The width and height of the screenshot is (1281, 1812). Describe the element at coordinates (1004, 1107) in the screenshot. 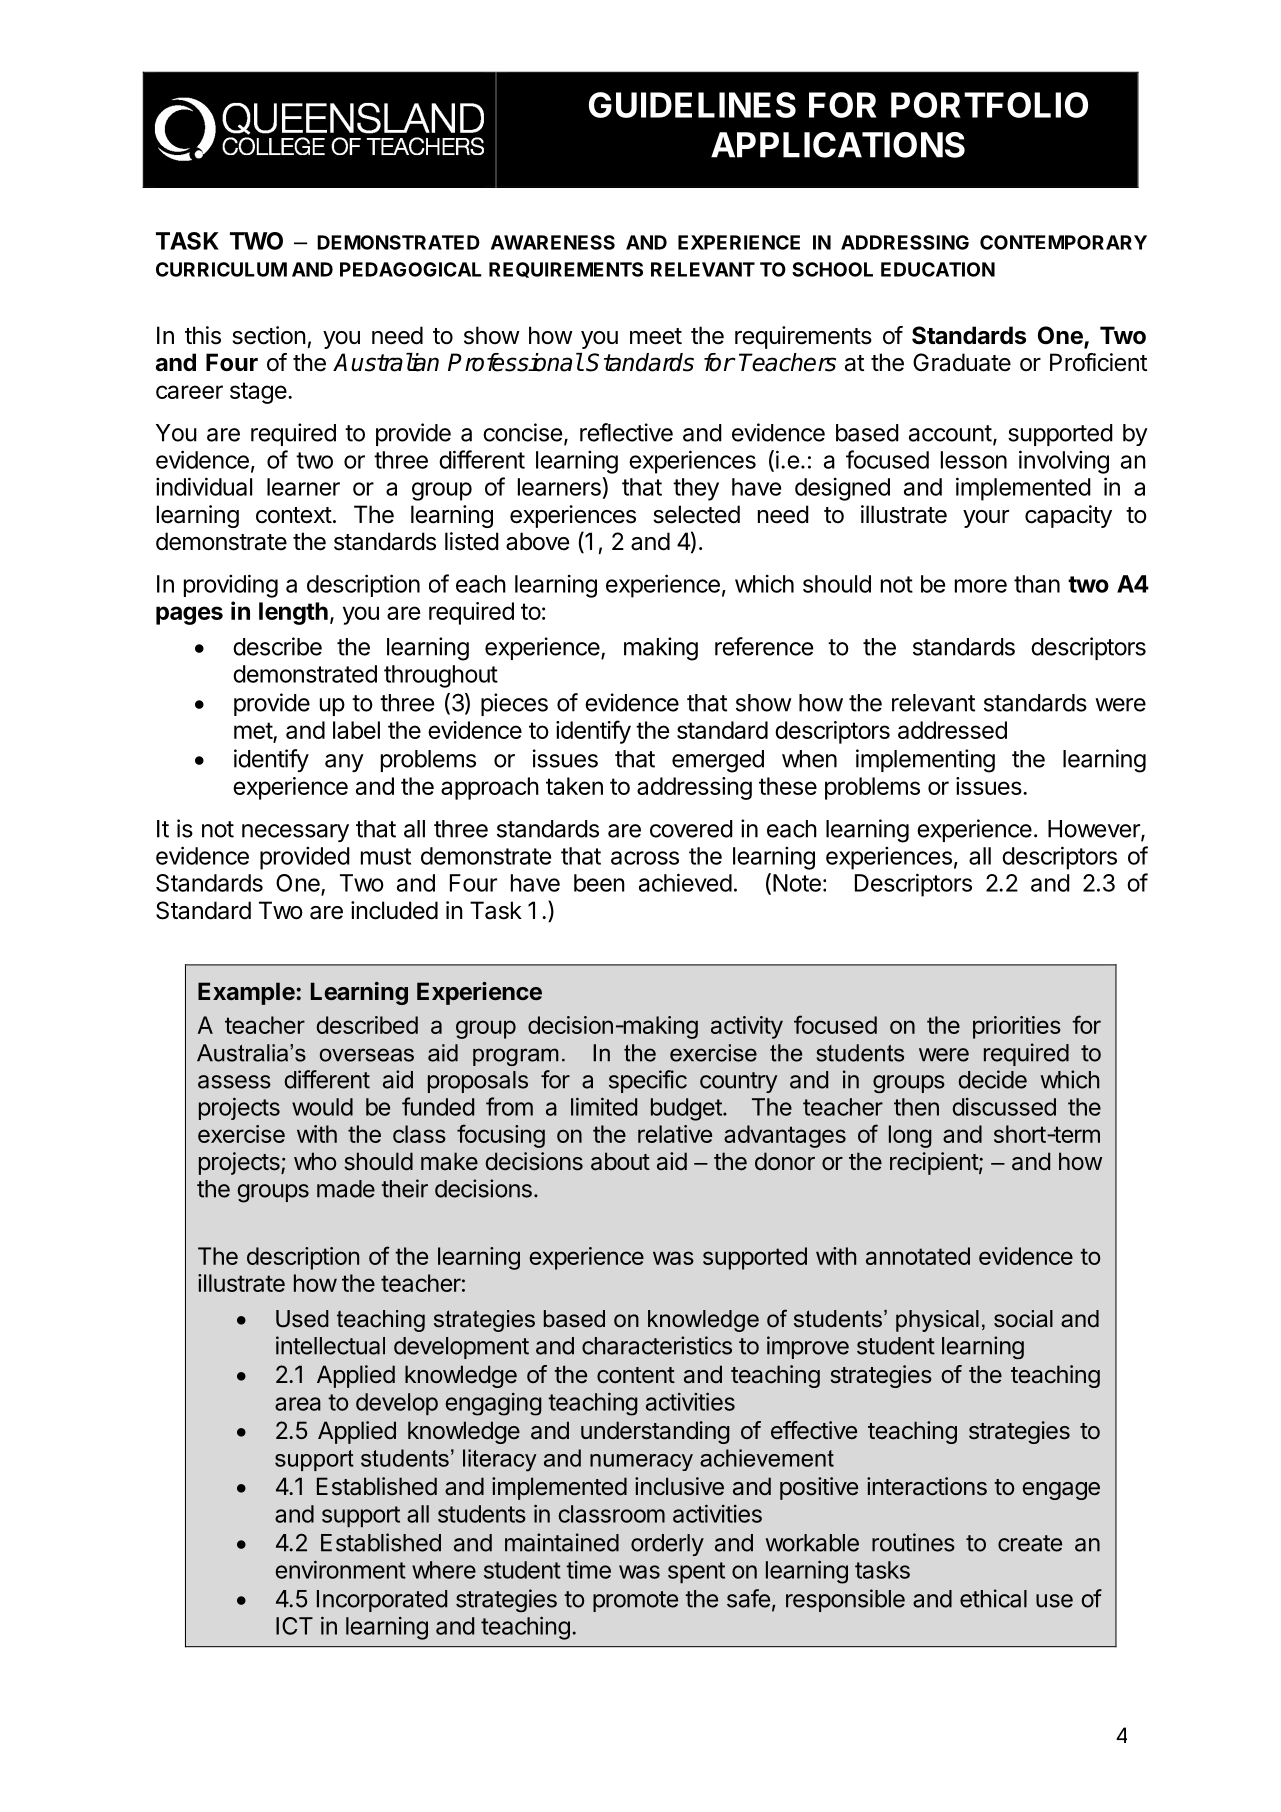

I see `discussed` at that location.
